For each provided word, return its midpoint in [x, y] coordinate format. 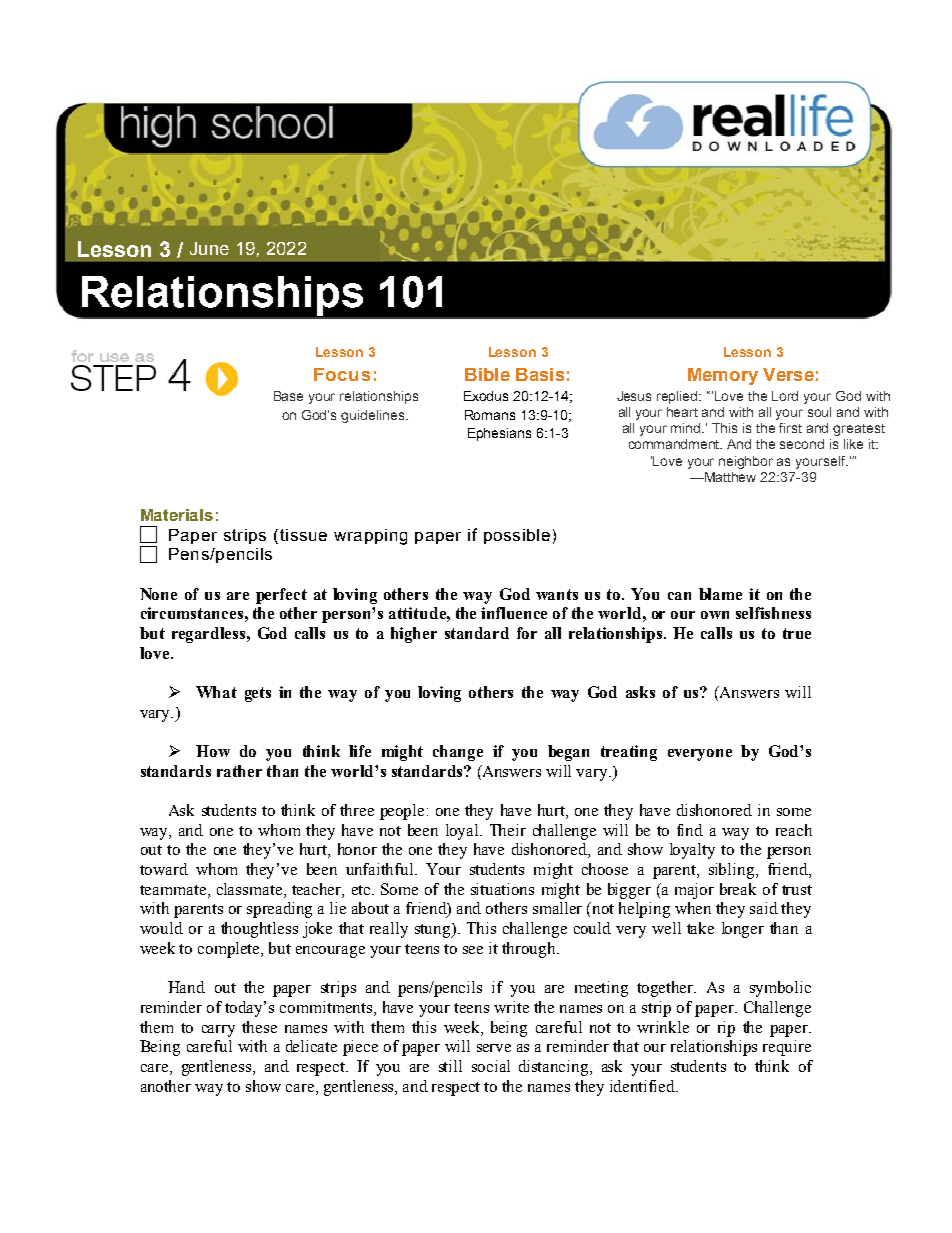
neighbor [746, 462]
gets [258, 694]
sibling [733, 871]
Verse [788, 374]
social [491, 1066]
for [527, 633]
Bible [487, 374]
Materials [177, 515]
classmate [251, 890]
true [797, 633]
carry [218, 1031]
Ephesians [499, 434]
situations [502, 889]
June [209, 248]
